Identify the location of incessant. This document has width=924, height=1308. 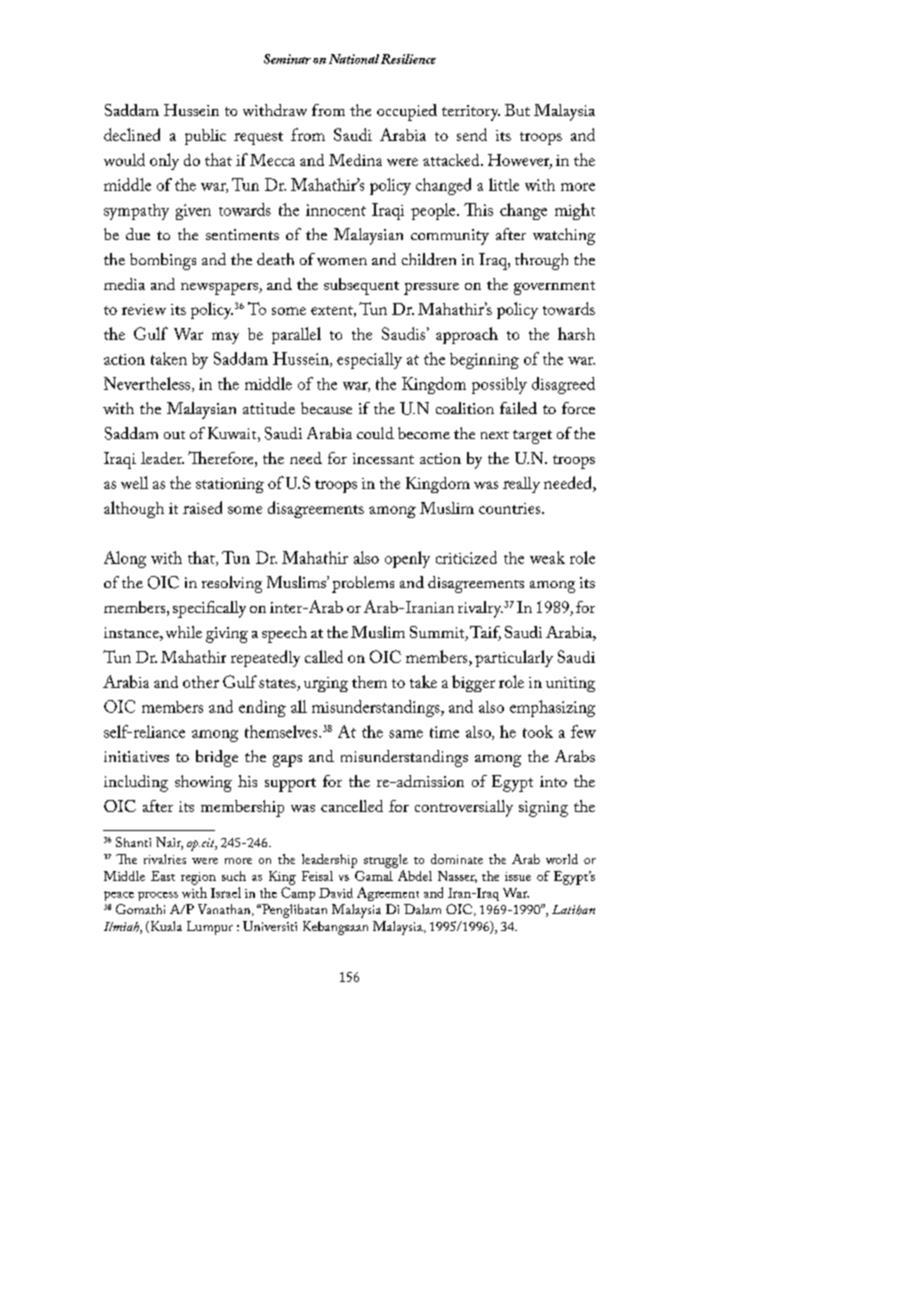
(383, 458).
